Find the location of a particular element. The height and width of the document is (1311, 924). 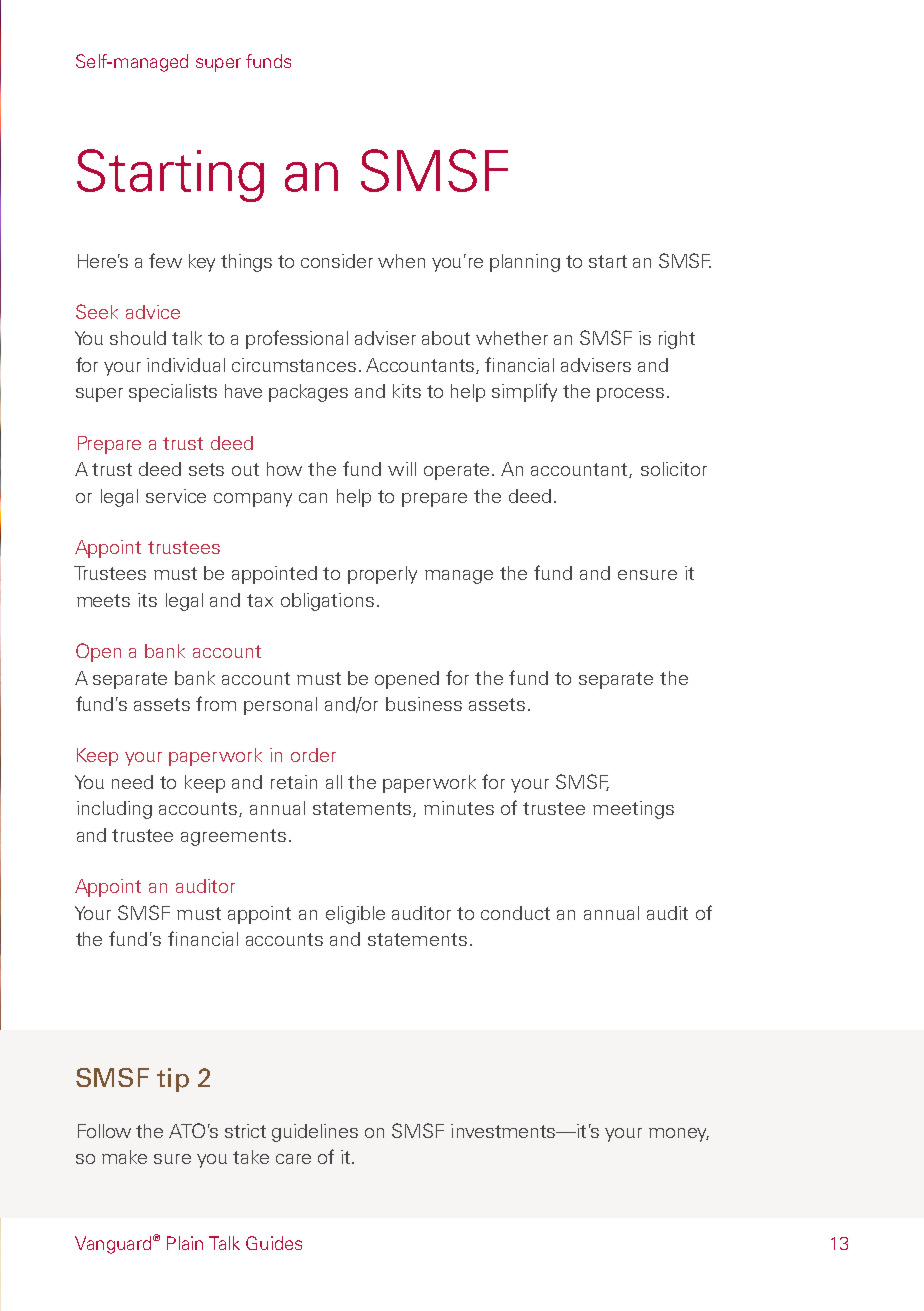

money is located at coordinates (679, 1135).
